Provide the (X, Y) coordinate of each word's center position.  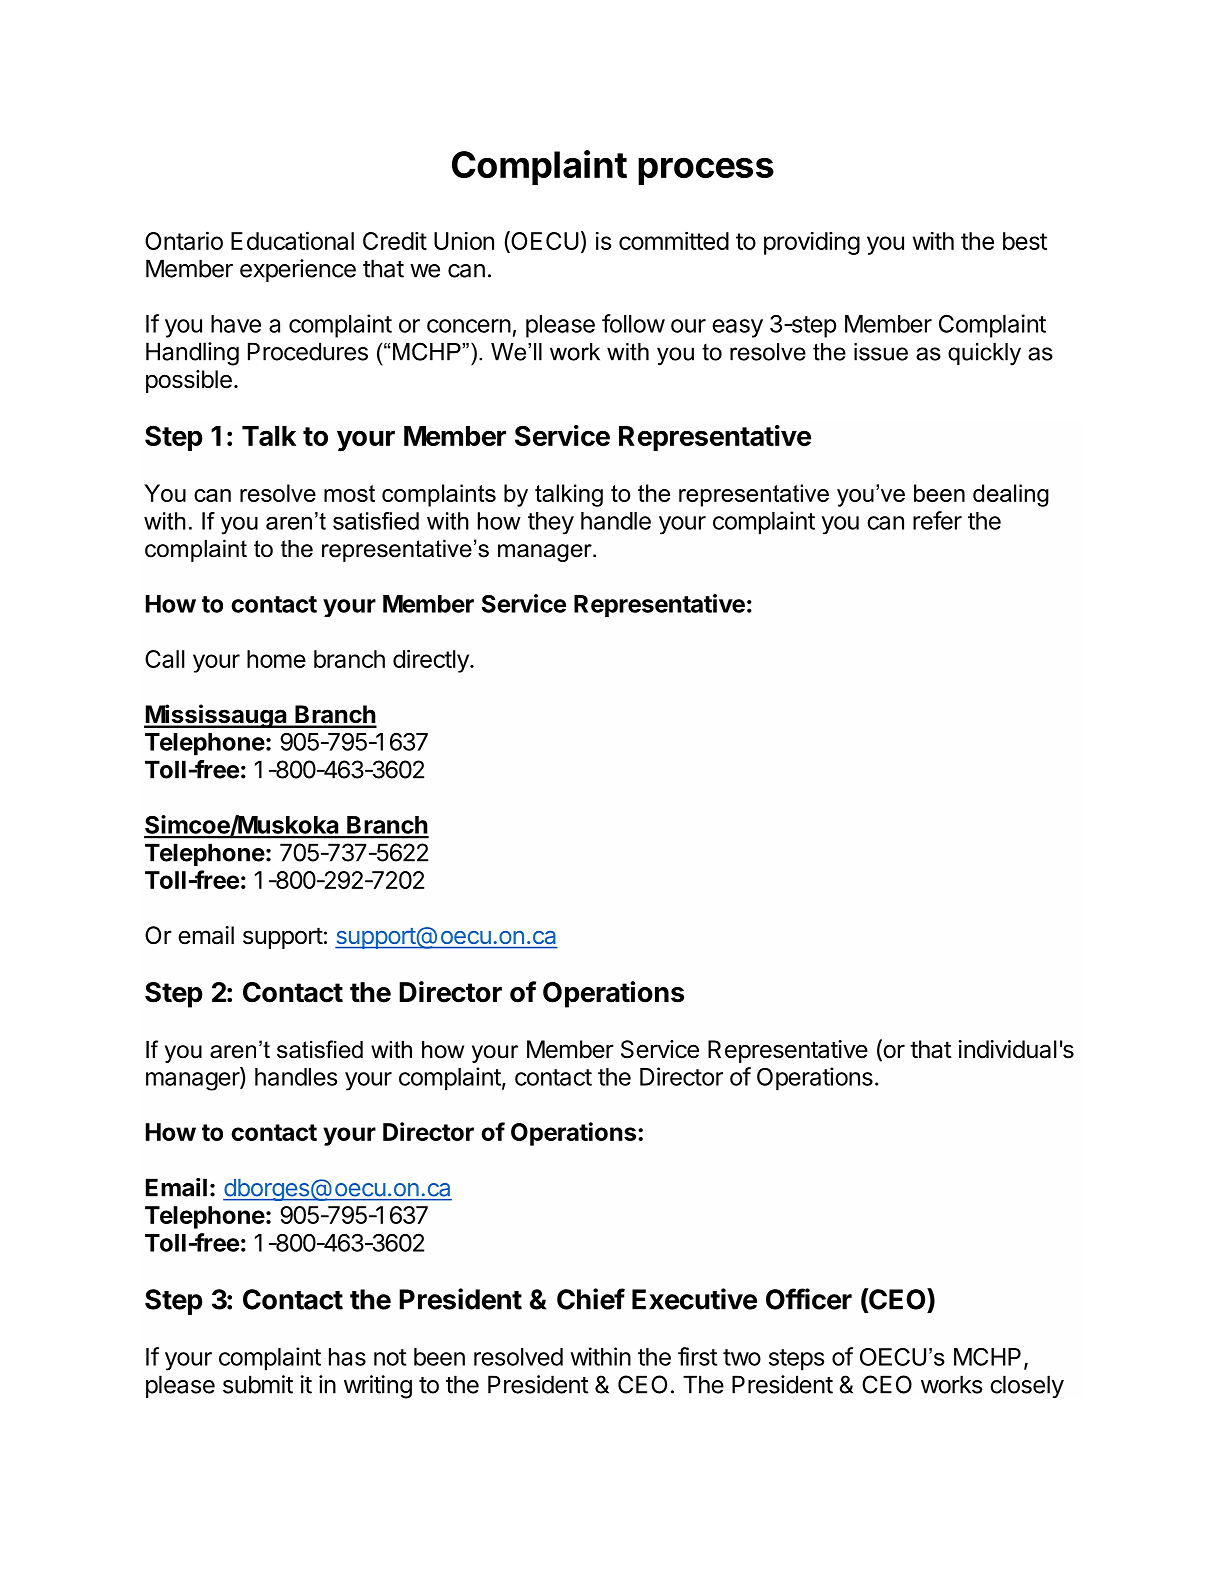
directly (432, 661)
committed (674, 240)
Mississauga (216, 716)
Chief (591, 1299)
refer (937, 520)
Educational (292, 240)
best (1025, 241)
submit (258, 1384)
